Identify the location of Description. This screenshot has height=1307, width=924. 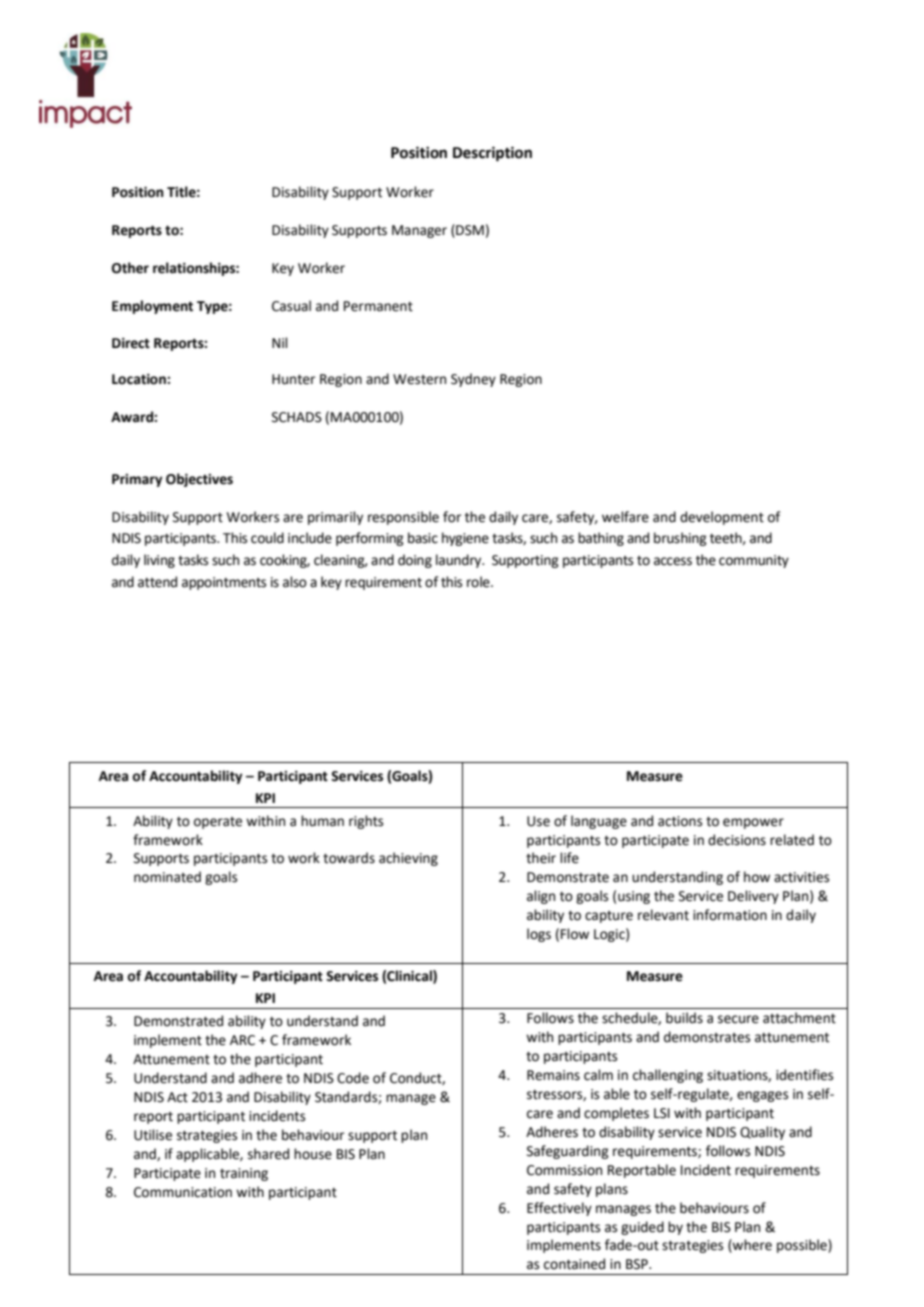
(492, 154).
